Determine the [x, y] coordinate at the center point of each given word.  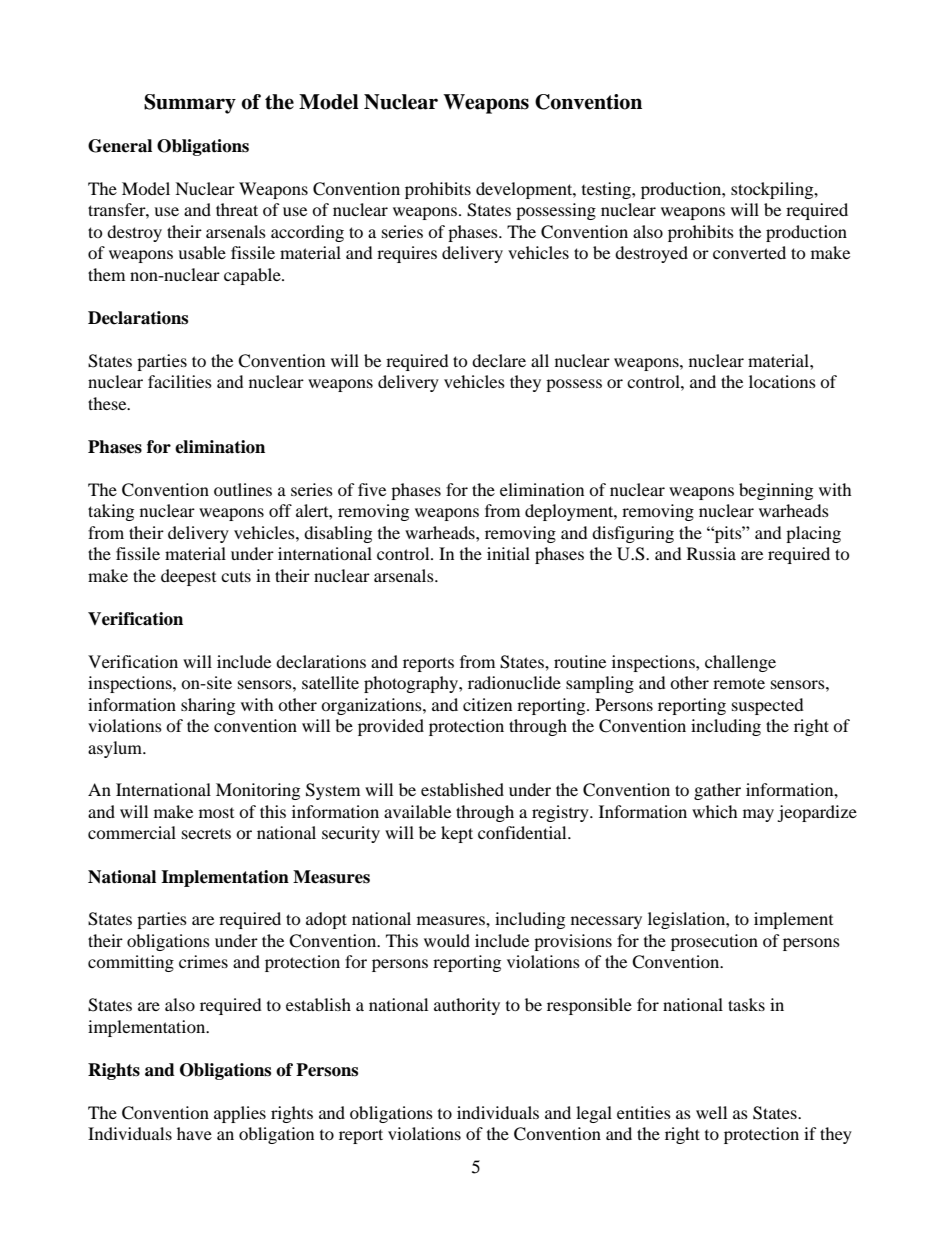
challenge [740, 663]
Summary [190, 104]
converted [749, 252]
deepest [188, 577]
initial [508, 553]
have [194, 1133]
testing [607, 190]
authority [467, 1006]
